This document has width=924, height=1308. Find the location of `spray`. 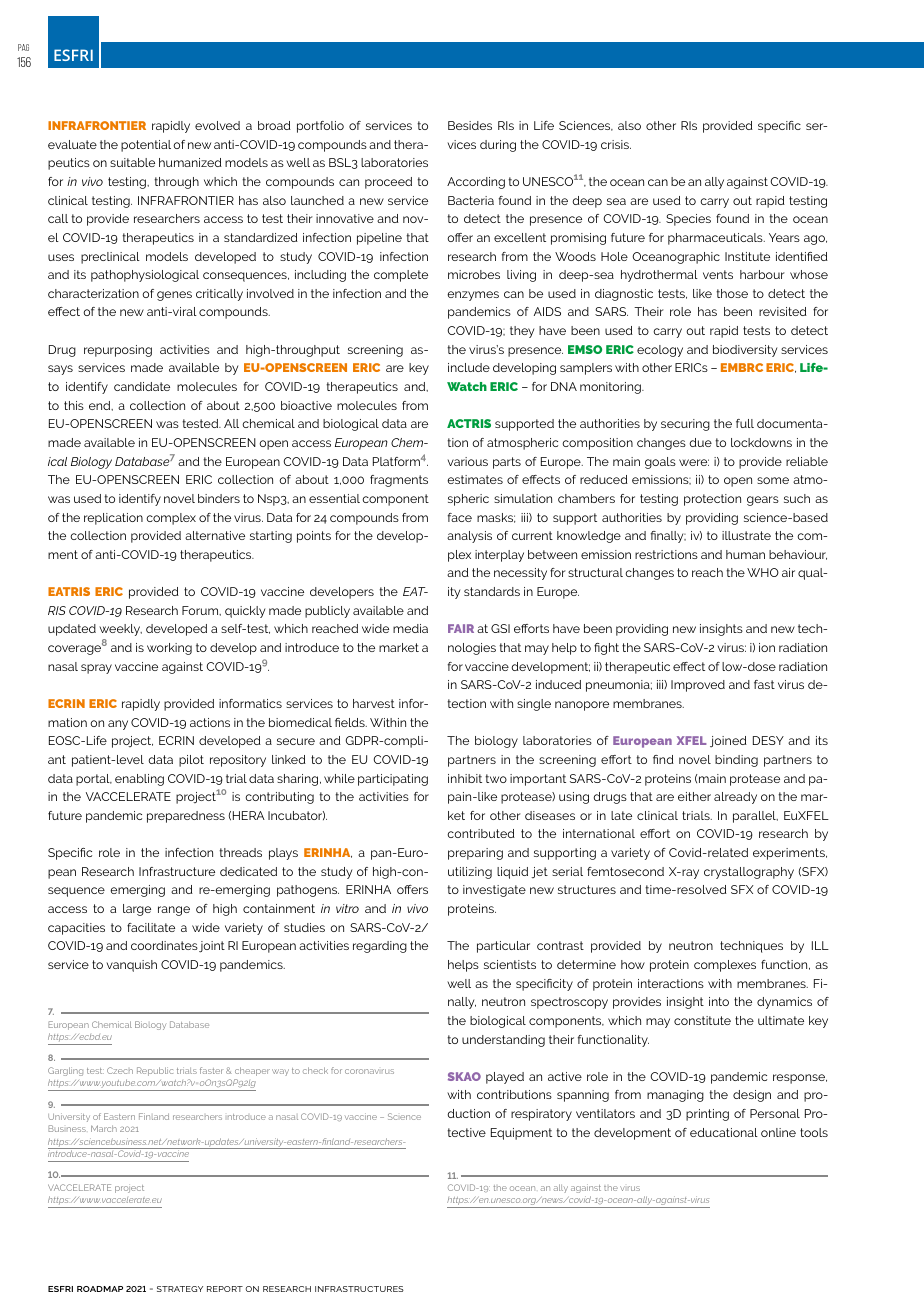

spray is located at coordinates (96, 669).
